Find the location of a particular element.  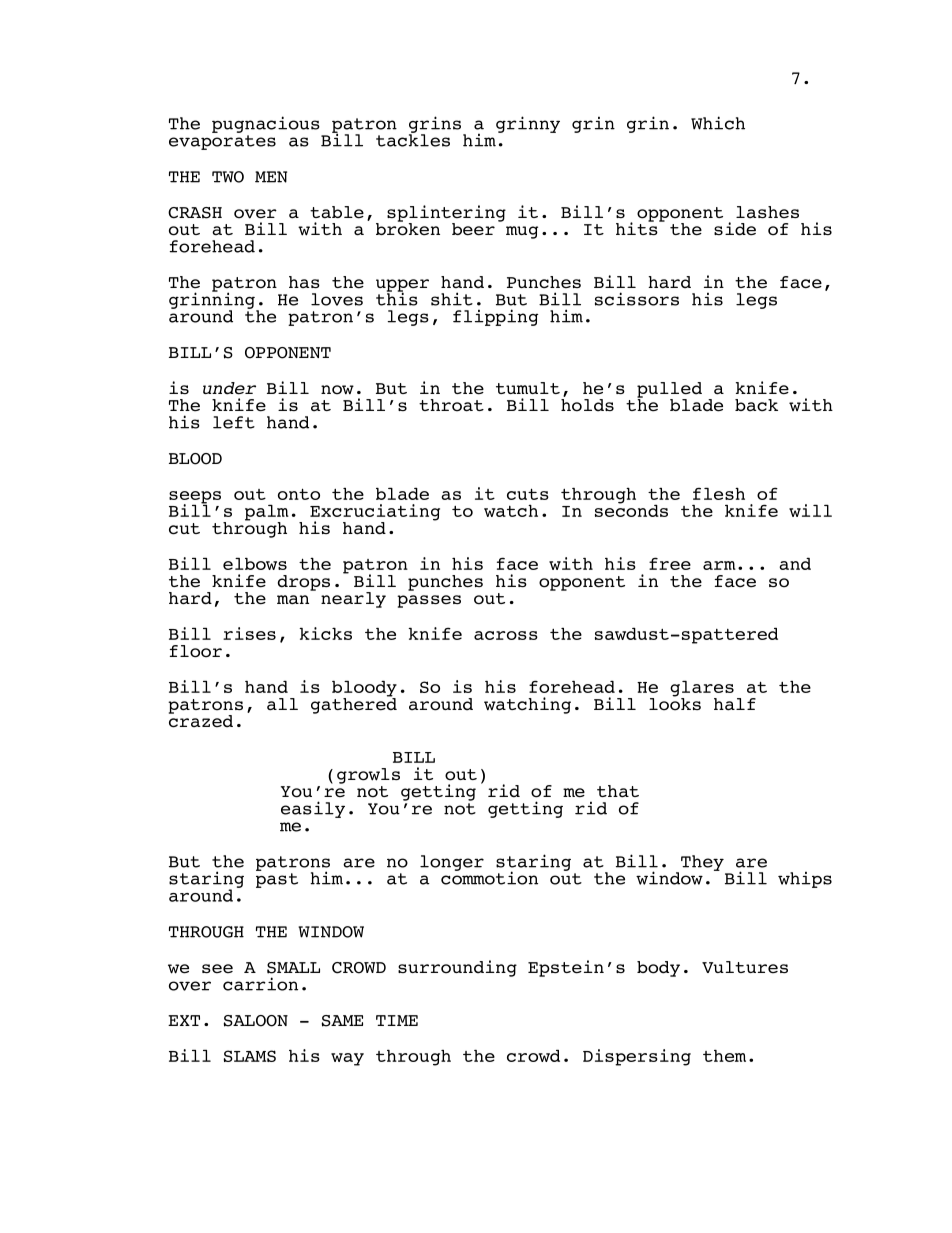

SALOON is located at coordinates (256, 1021).
